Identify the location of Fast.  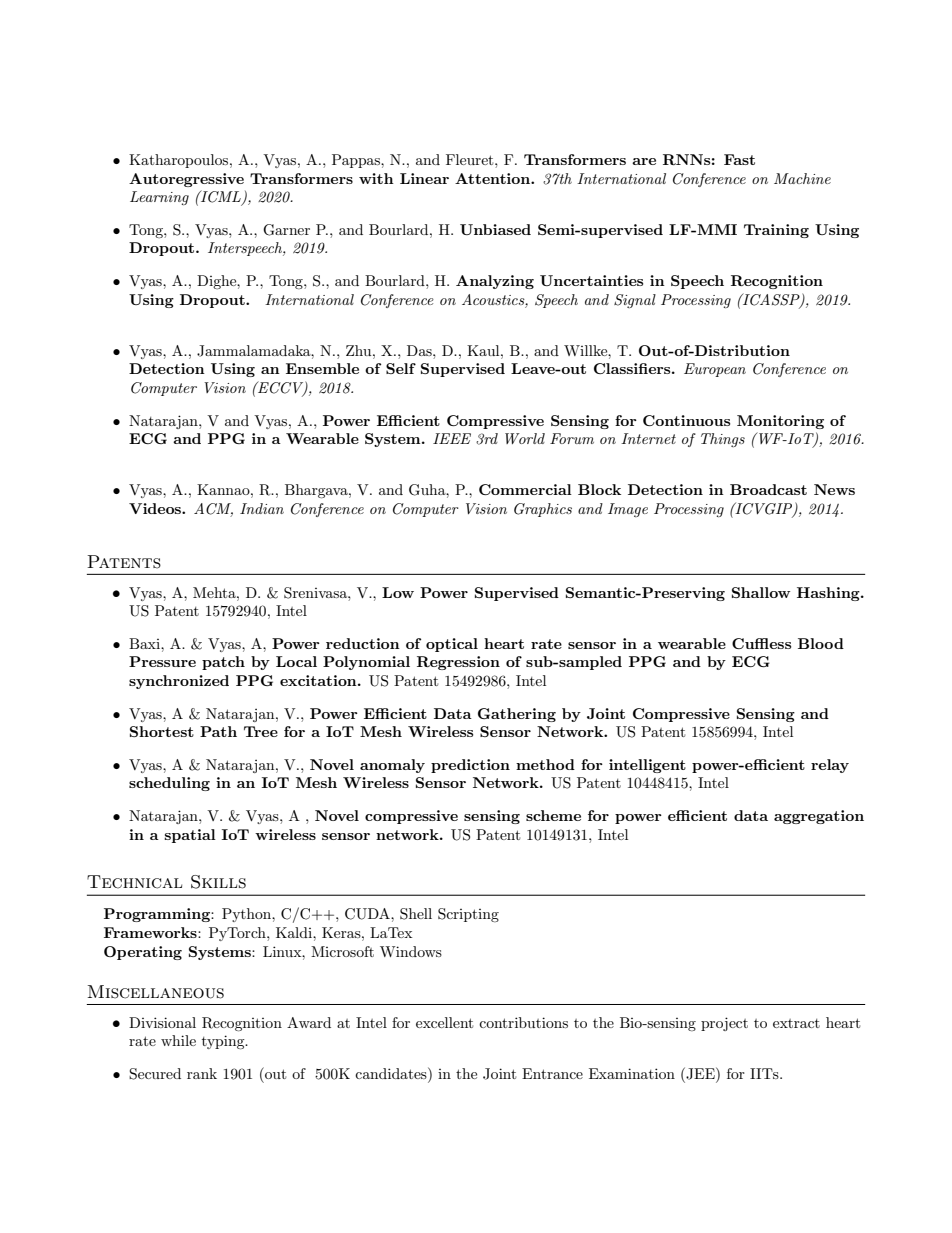
(739, 159).
